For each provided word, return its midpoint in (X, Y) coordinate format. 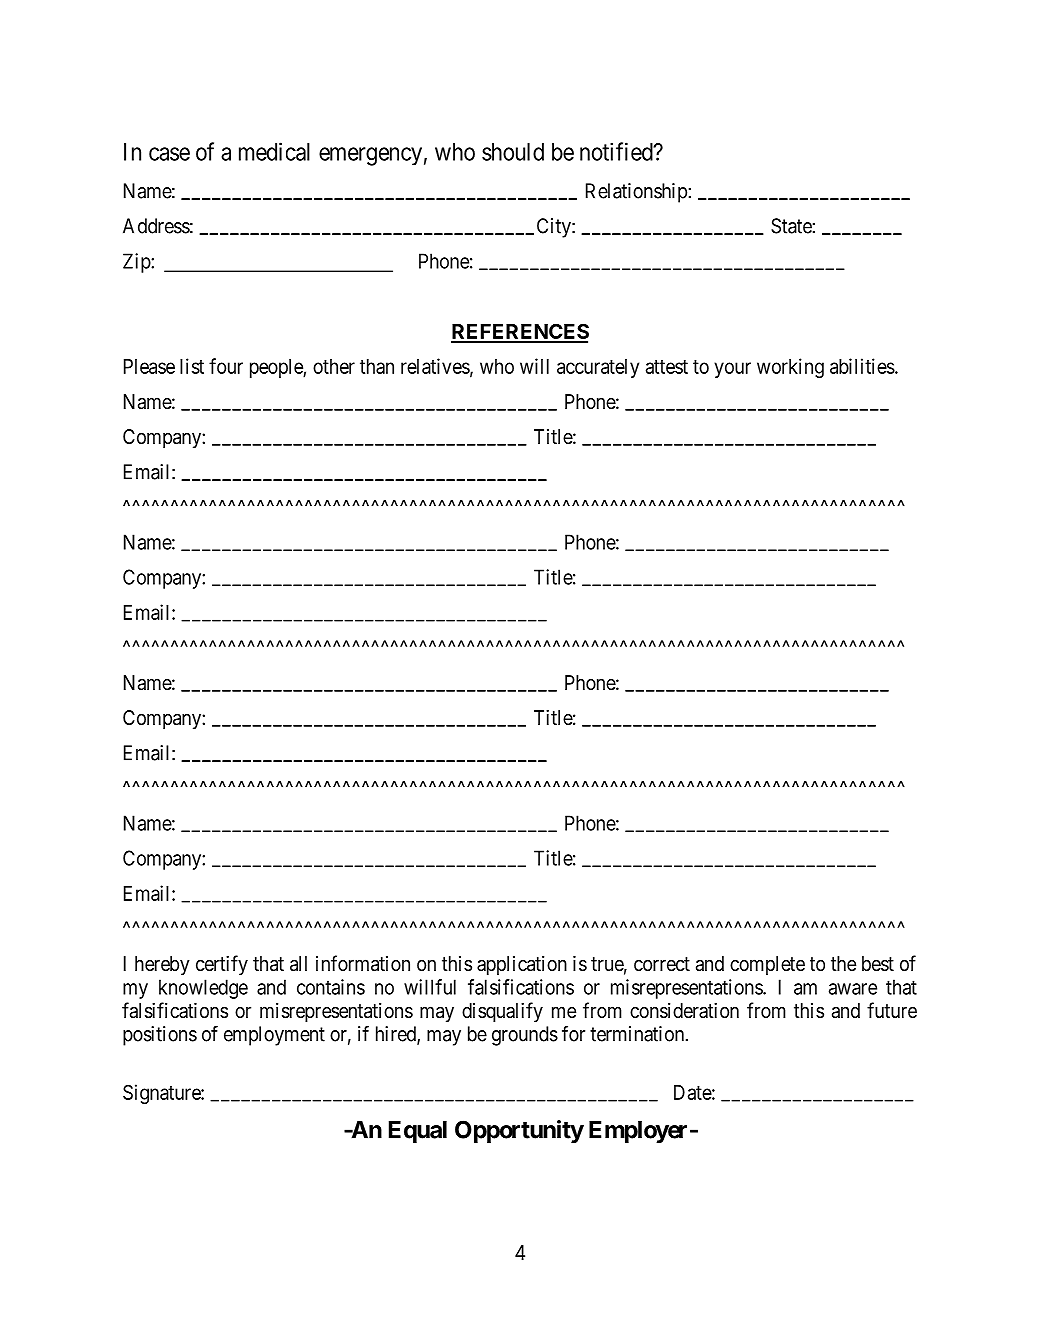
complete (767, 965)
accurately (598, 368)
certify (222, 965)
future (892, 1010)
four (226, 366)
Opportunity (519, 1131)
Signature (162, 1094)
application (522, 965)
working (790, 368)
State (791, 226)
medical (274, 151)
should (513, 152)
